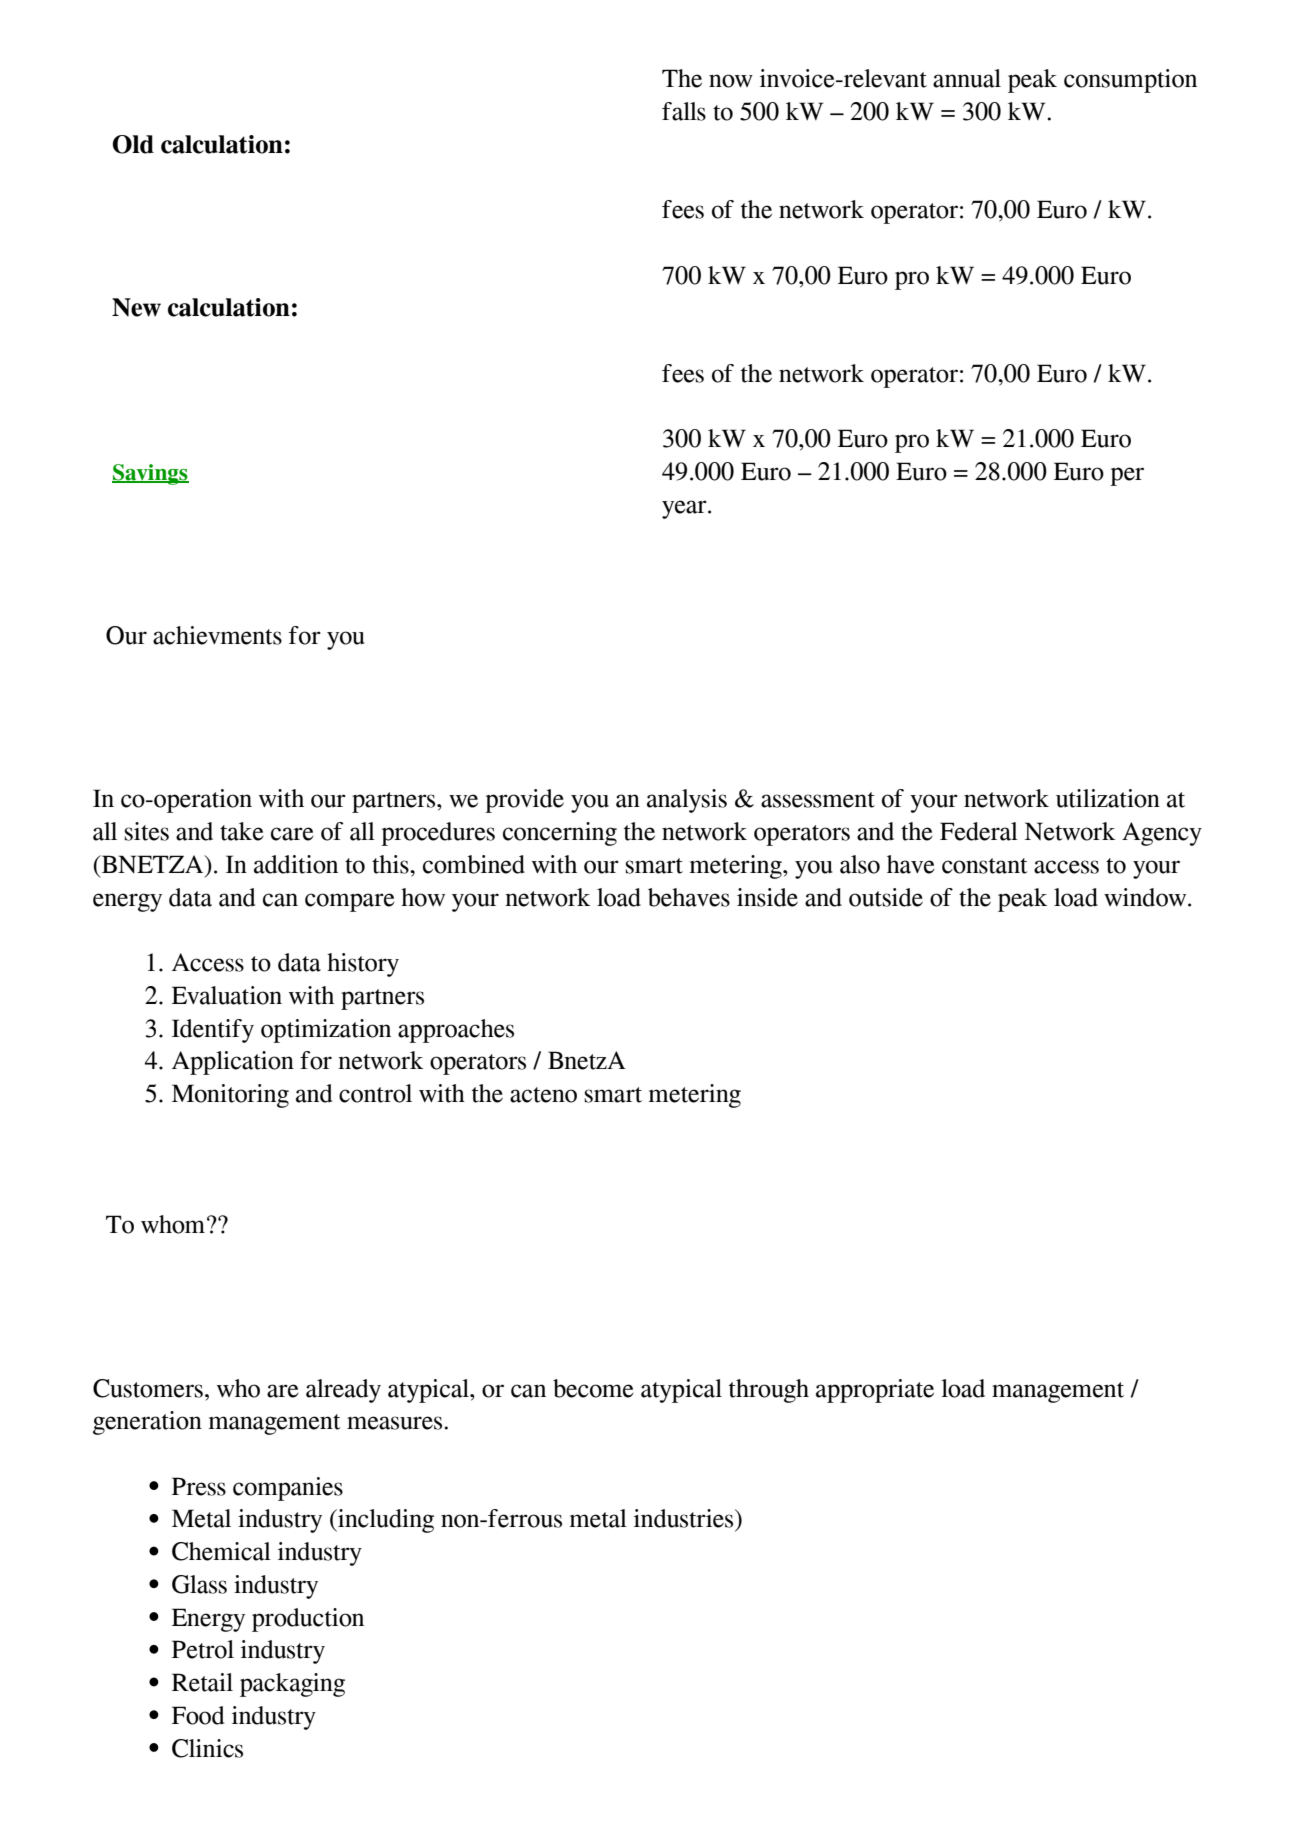 This image has height=1837, width=1299. I want to click on annual, so click(967, 78).
